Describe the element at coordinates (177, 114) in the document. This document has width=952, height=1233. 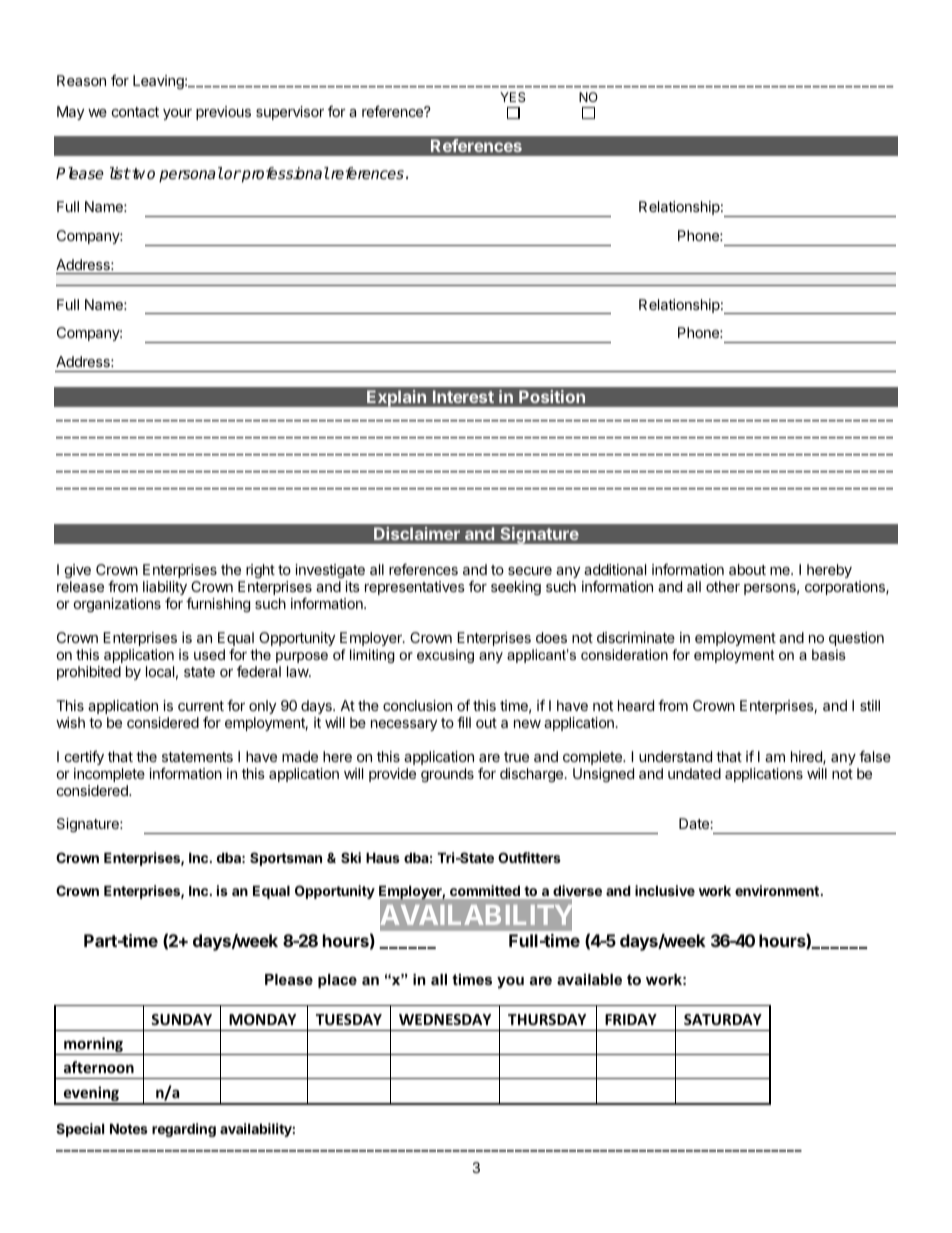
I see `your` at that location.
